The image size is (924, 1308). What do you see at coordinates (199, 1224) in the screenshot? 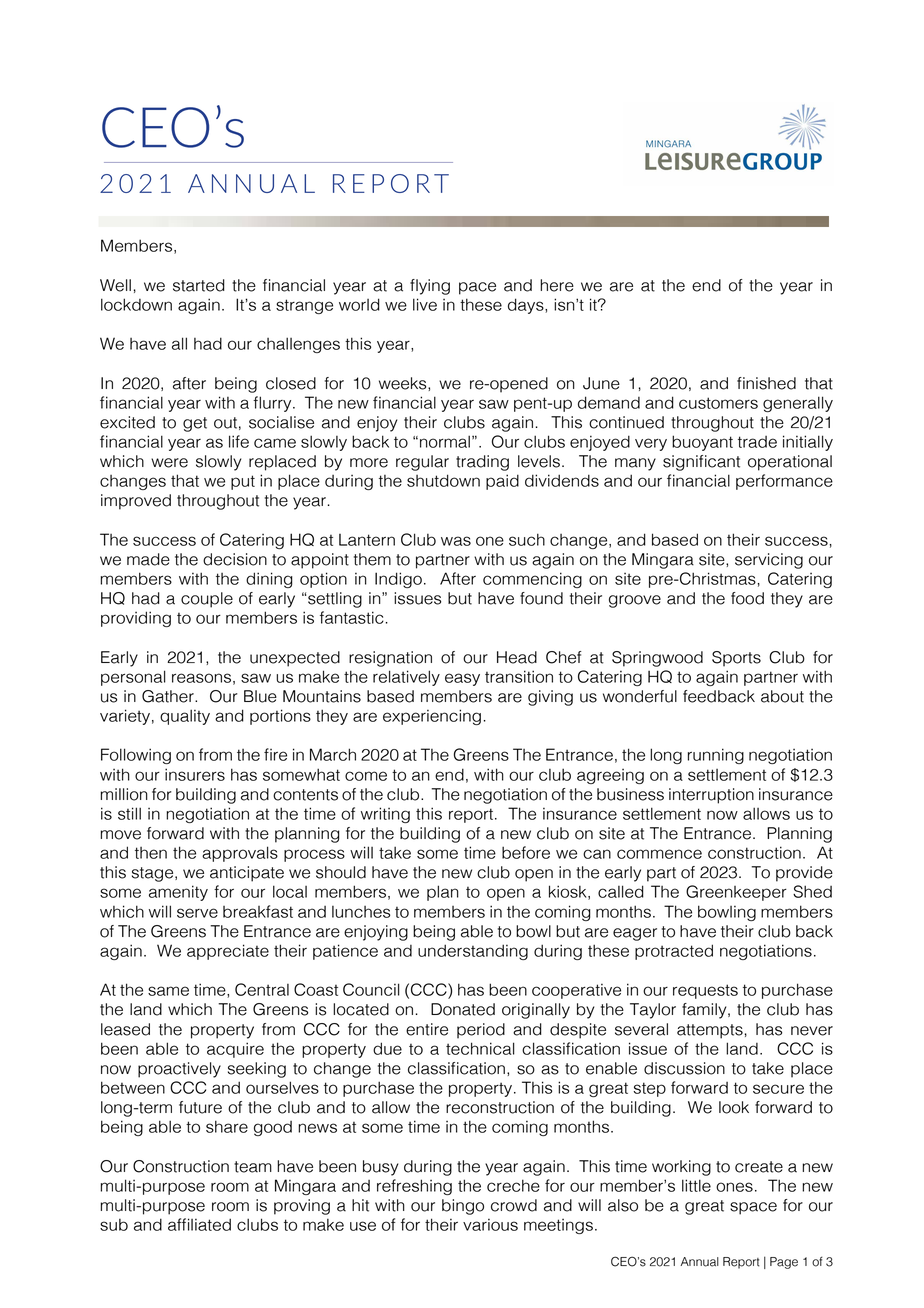
I see `affiliated` at bounding box center [199, 1224].
